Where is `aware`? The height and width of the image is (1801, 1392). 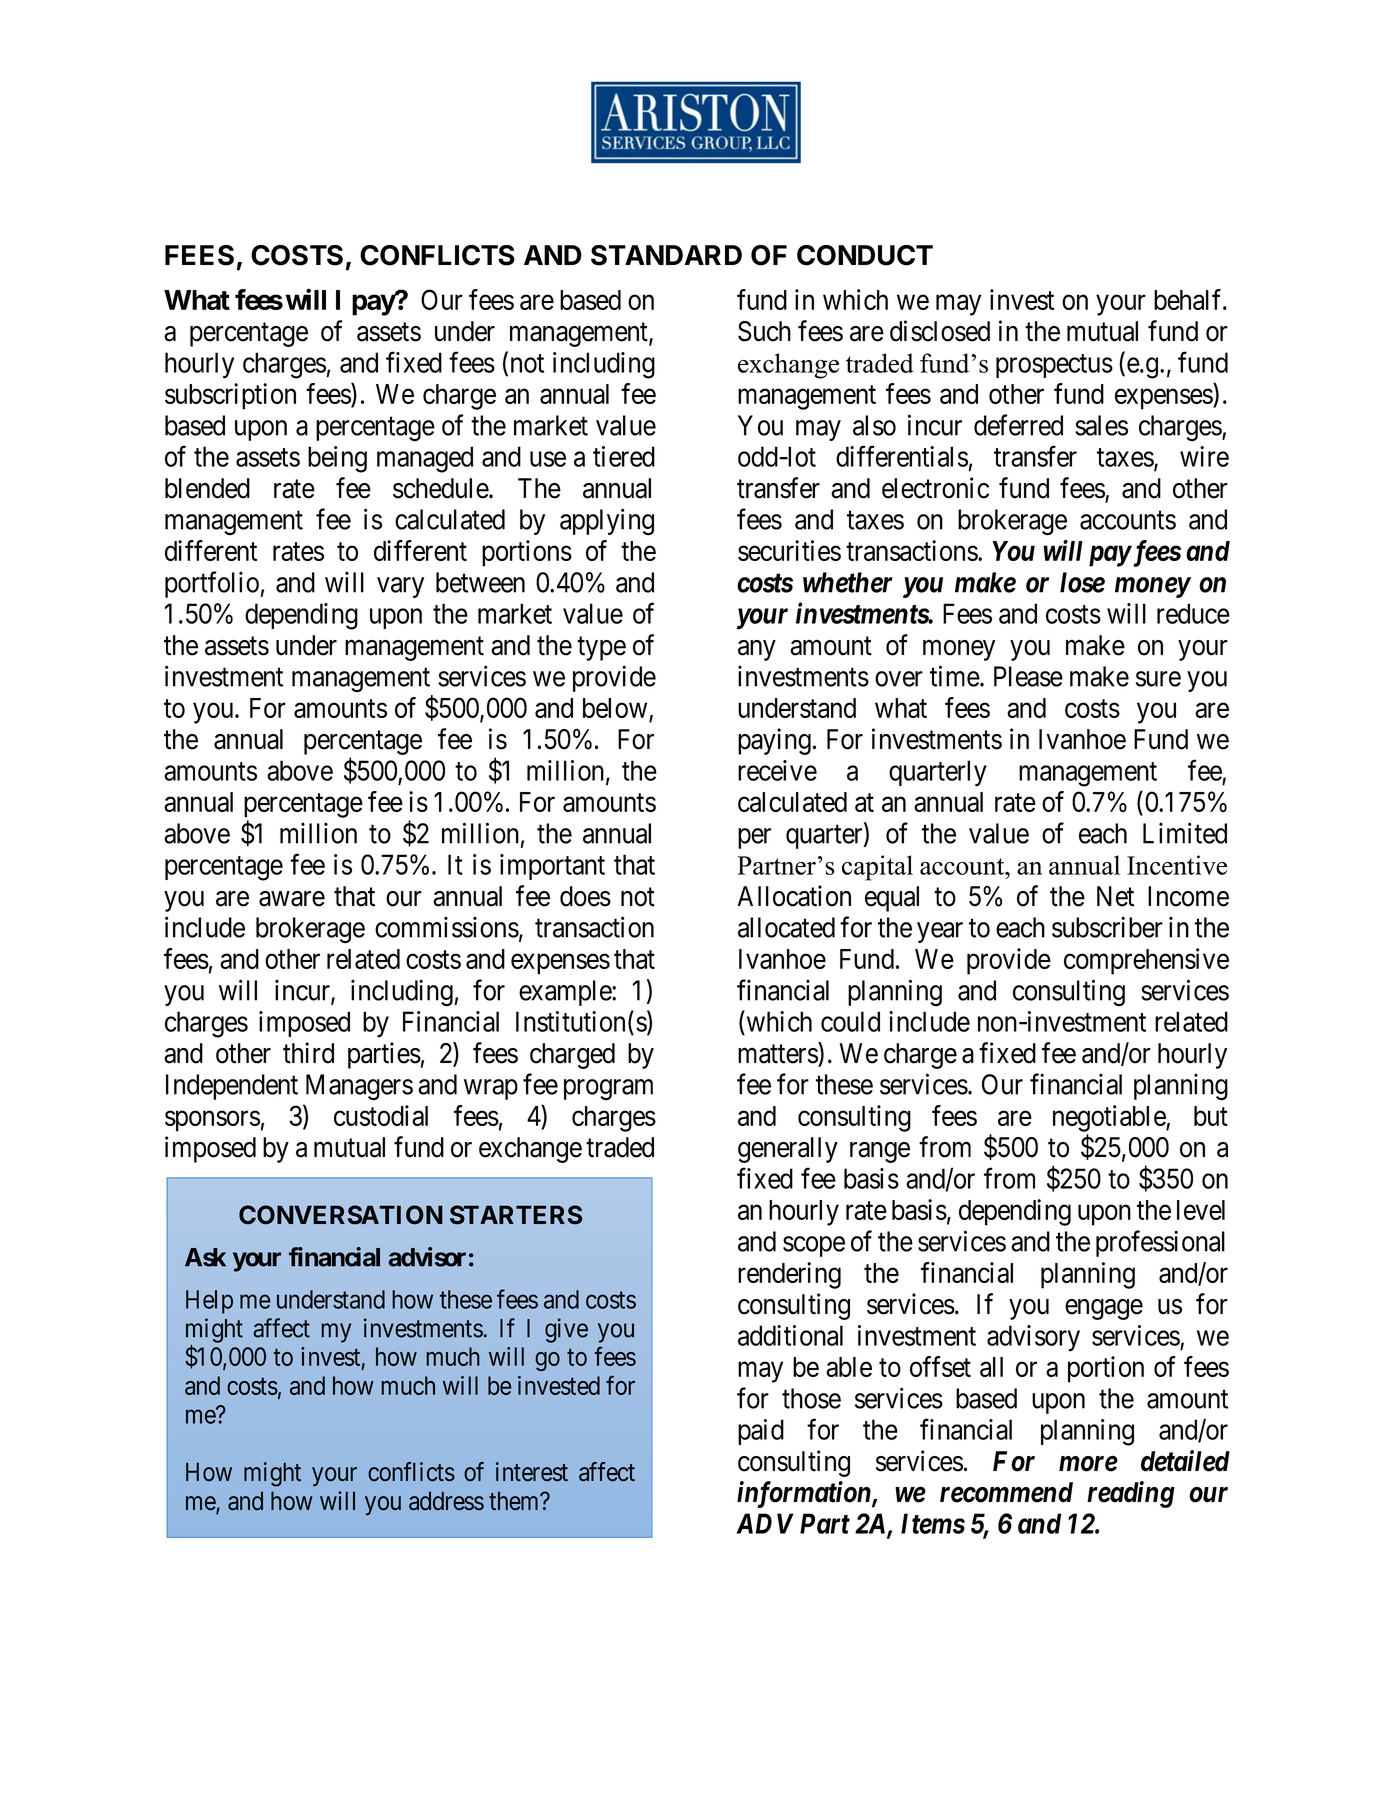
aware is located at coordinates (292, 899).
